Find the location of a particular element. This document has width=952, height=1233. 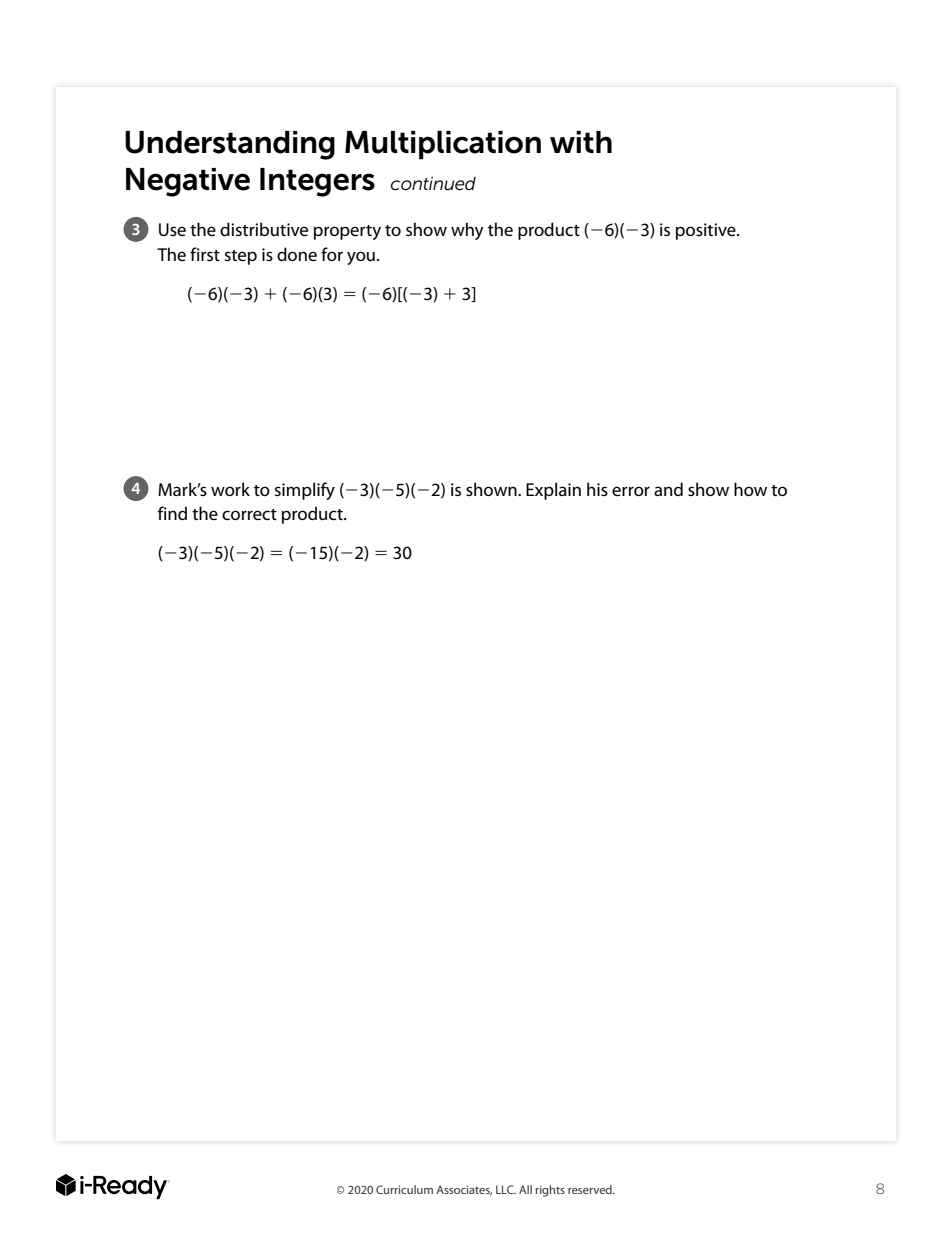

correct is located at coordinates (249, 514).
